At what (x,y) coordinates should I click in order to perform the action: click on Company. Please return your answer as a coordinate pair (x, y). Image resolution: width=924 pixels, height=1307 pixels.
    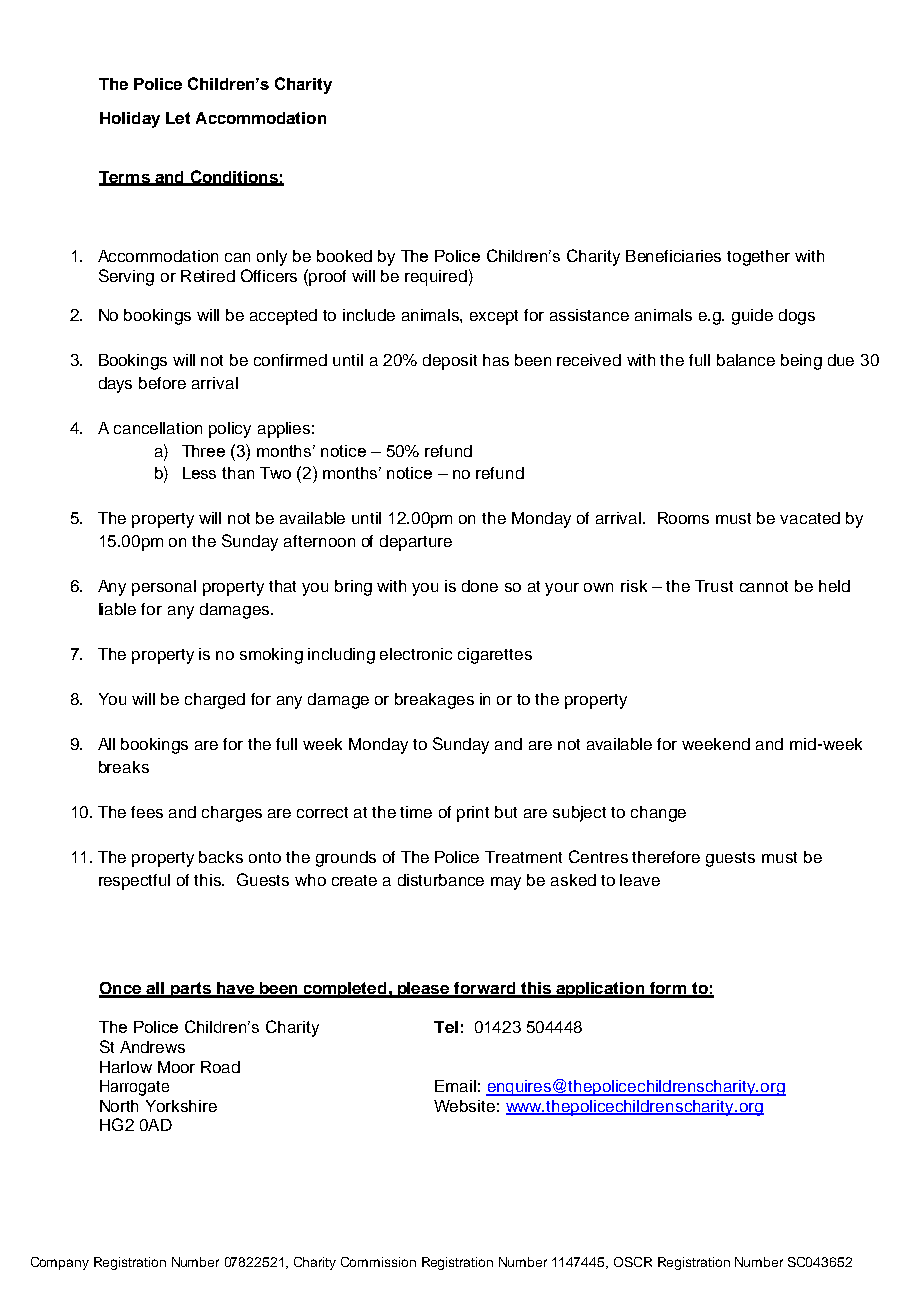
    Looking at the image, I should click on (60, 1263).
